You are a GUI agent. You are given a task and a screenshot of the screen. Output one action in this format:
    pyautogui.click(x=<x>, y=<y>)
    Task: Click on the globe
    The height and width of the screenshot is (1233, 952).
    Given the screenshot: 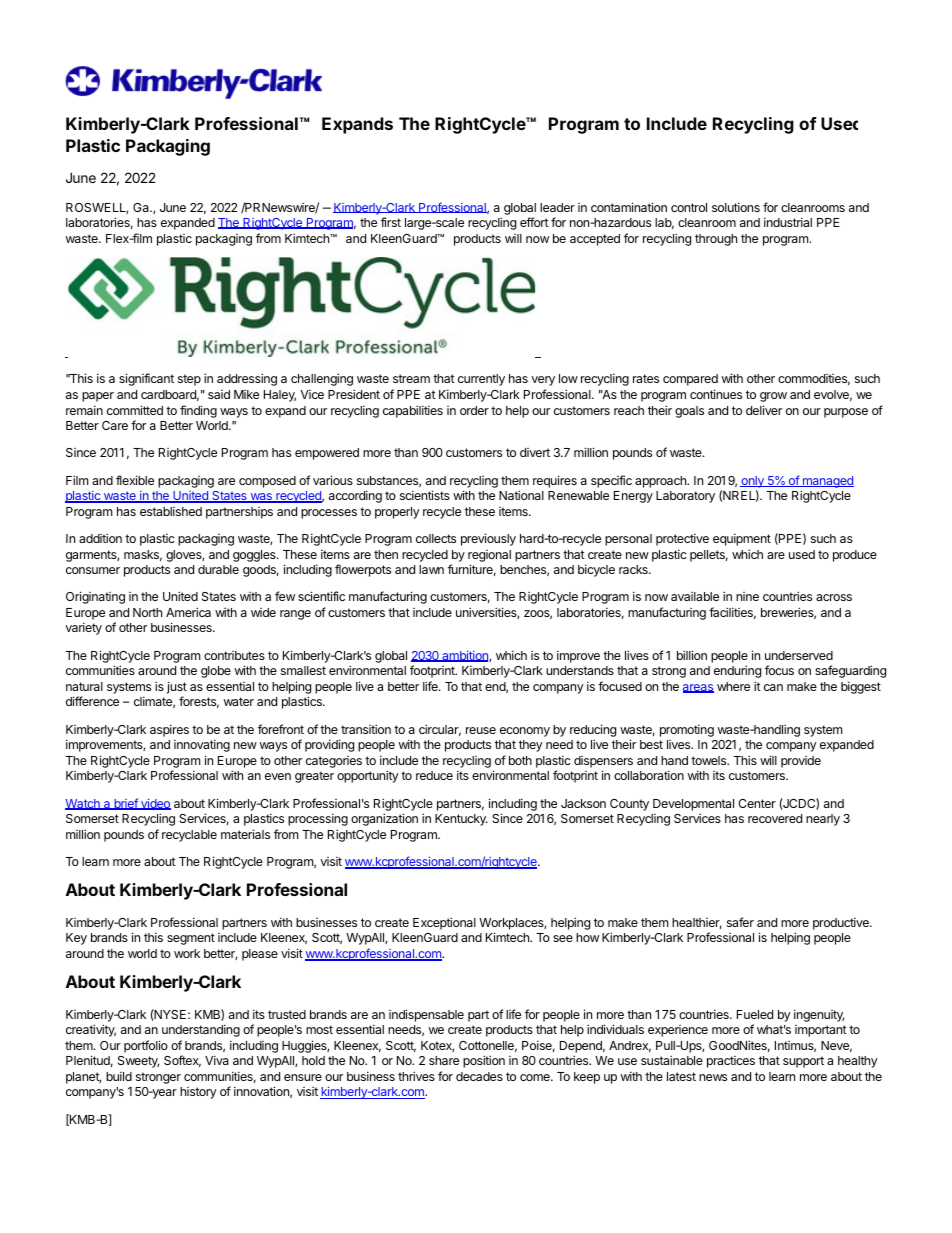 What is the action you would take?
    pyautogui.click(x=216, y=672)
